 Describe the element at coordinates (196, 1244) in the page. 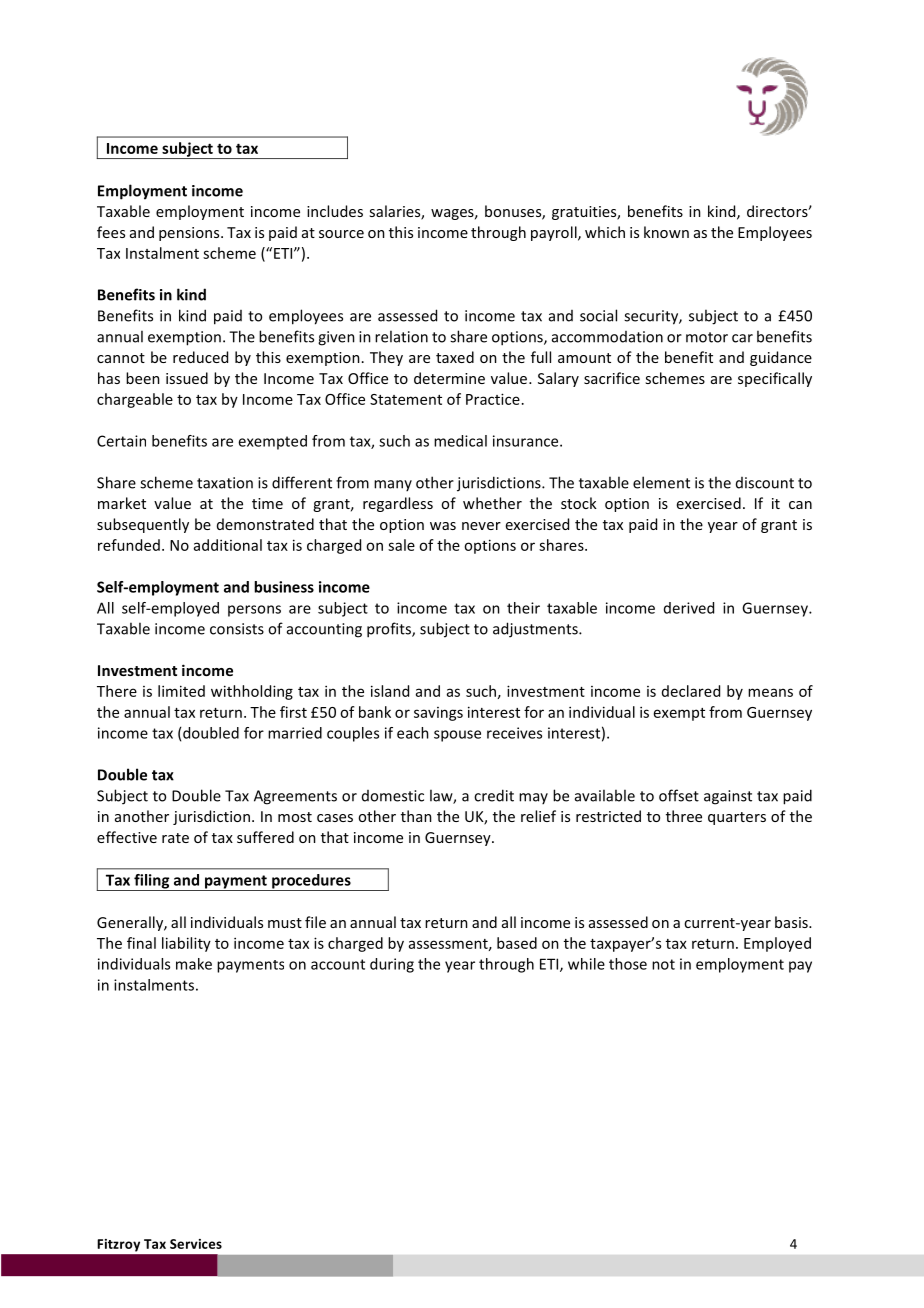

I see `Services` at that location.
